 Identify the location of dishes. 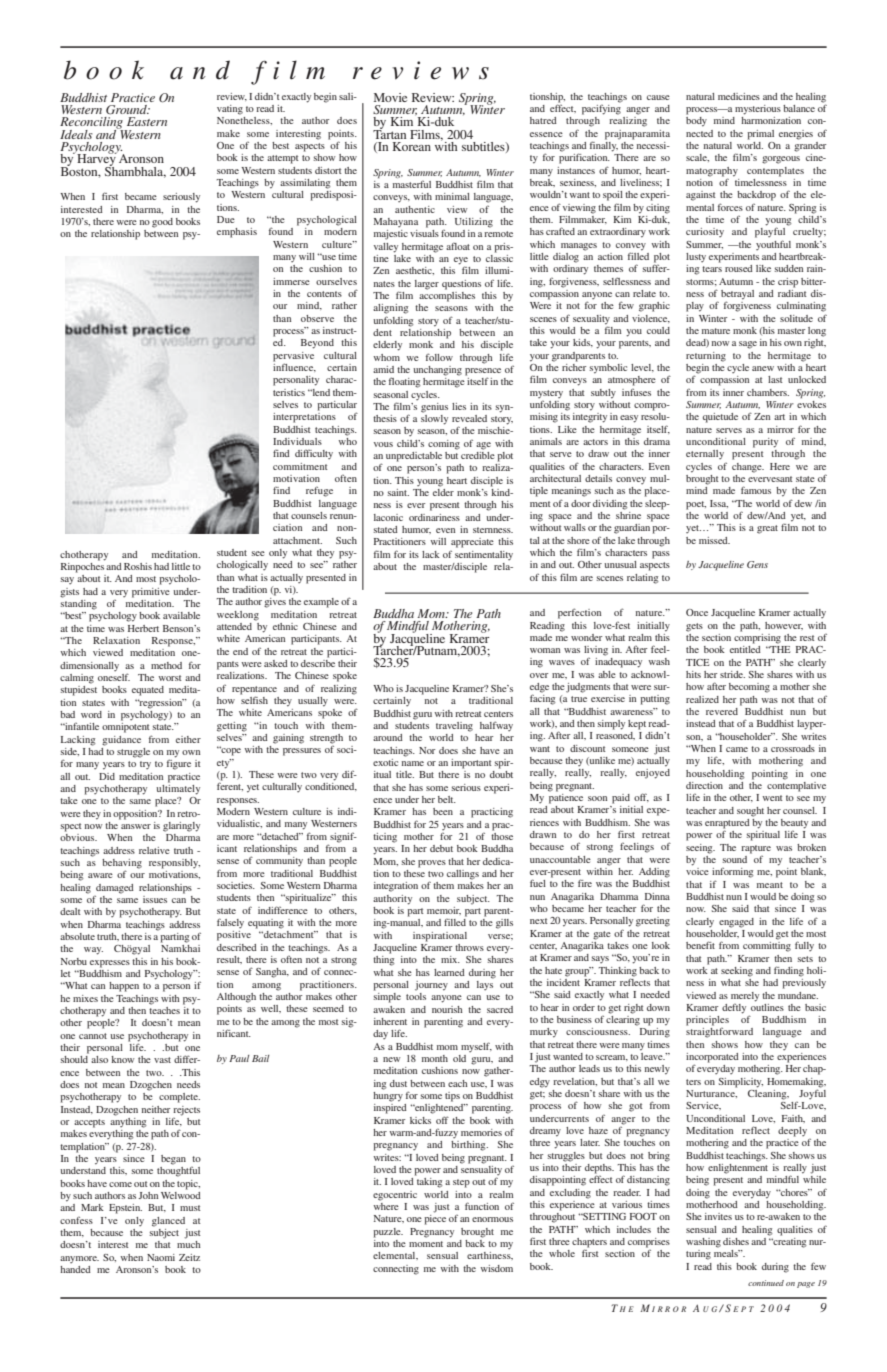
(736, 1241).
